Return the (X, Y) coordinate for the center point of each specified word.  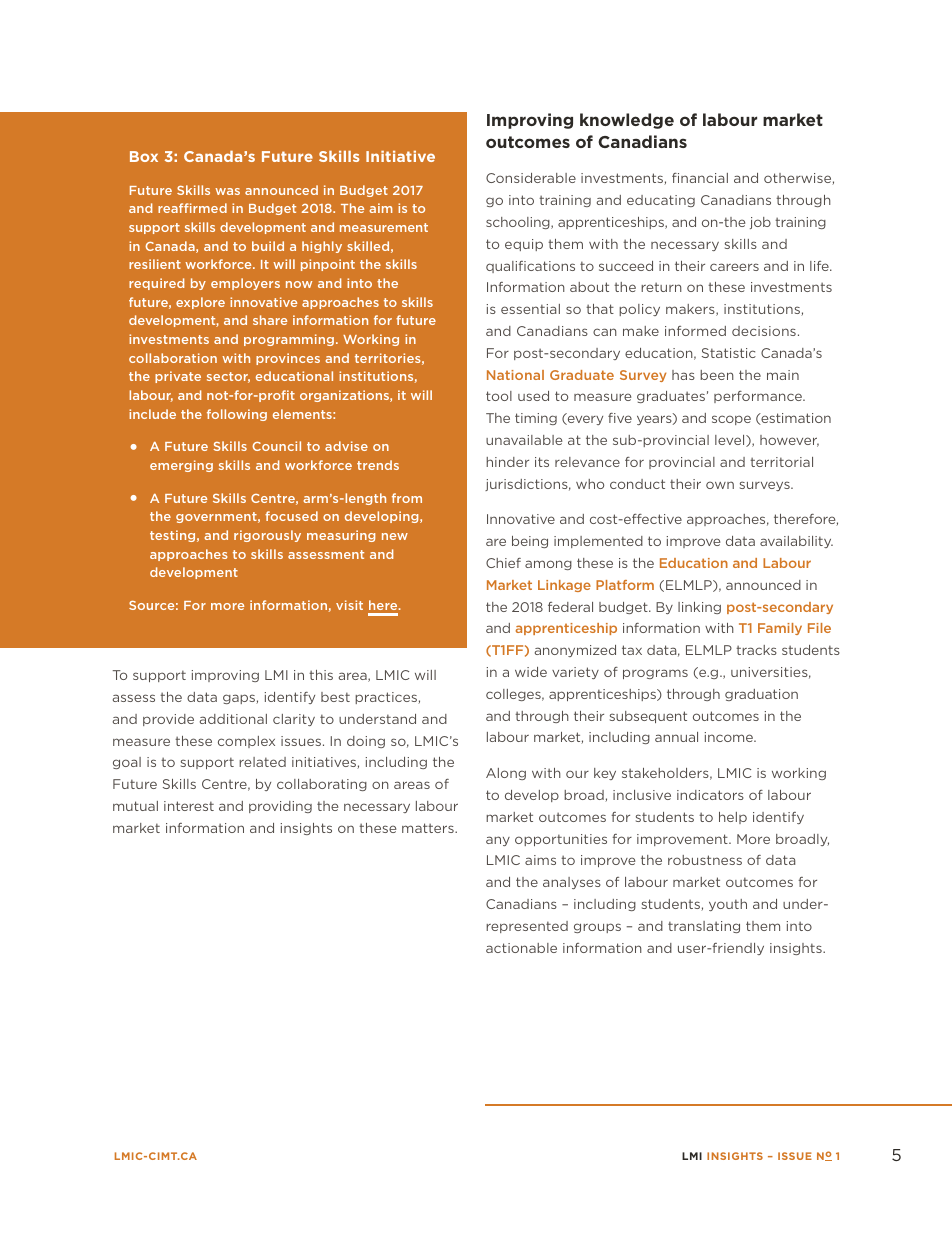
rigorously (267, 536)
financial (700, 178)
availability (796, 542)
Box (144, 156)
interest (189, 806)
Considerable (531, 178)
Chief (503, 563)
